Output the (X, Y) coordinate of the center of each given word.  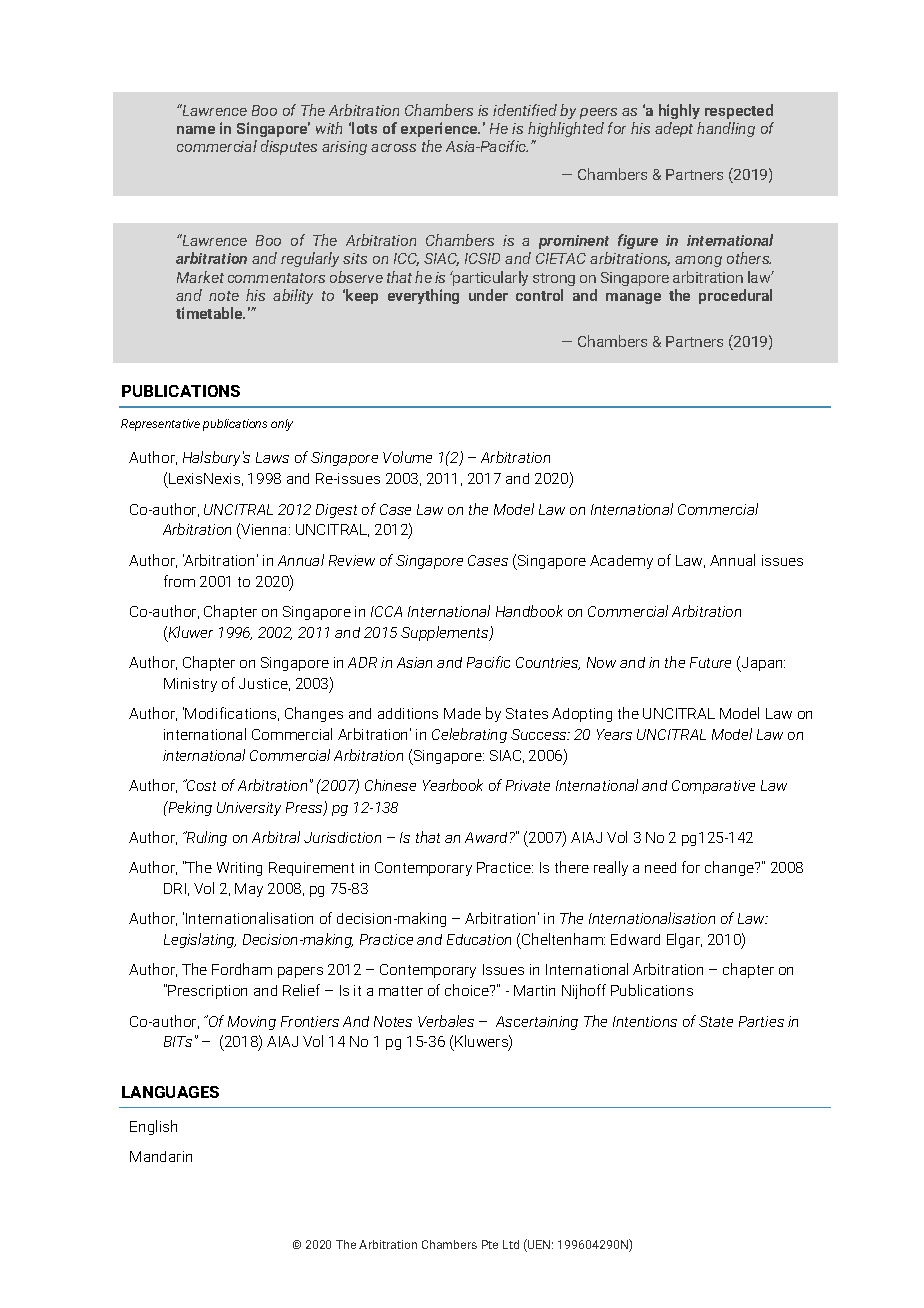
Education (479, 939)
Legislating (200, 940)
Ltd (511, 1244)
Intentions (645, 1021)
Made (462, 713)
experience (440, 129)
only (282, 425)
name (196, 130)
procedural (735, 296)
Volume (407, 457)
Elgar (684, 940)
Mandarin (161, 1156)
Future (710, 662)
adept (674, 129)
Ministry (190, 685)
